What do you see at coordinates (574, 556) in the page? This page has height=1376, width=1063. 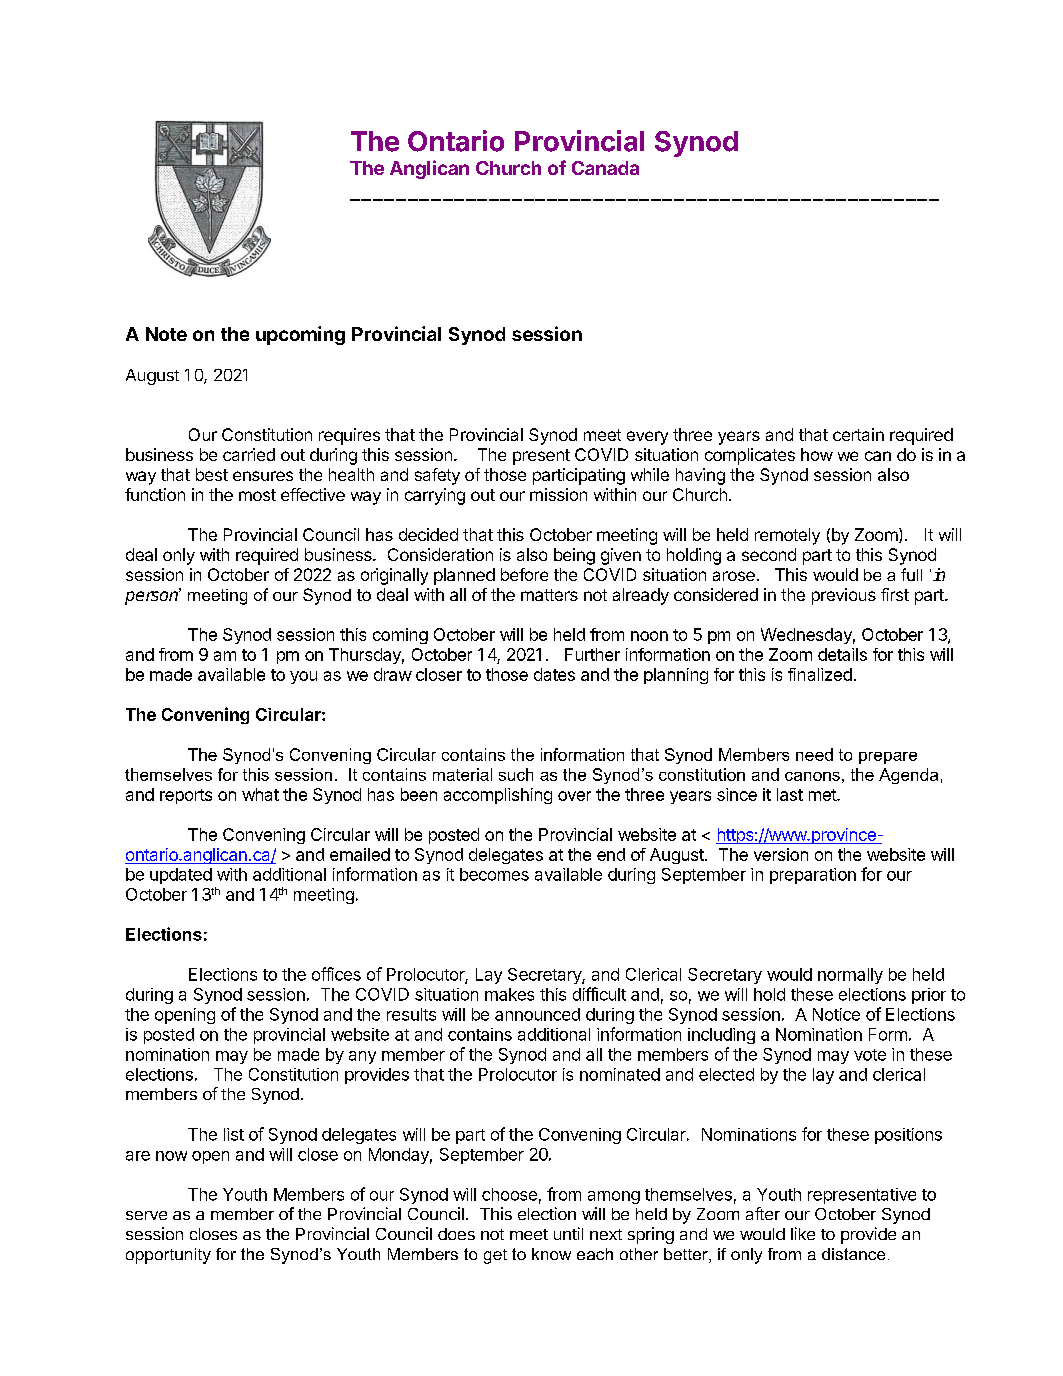 I see `being` at bounding box center [574, 556].
